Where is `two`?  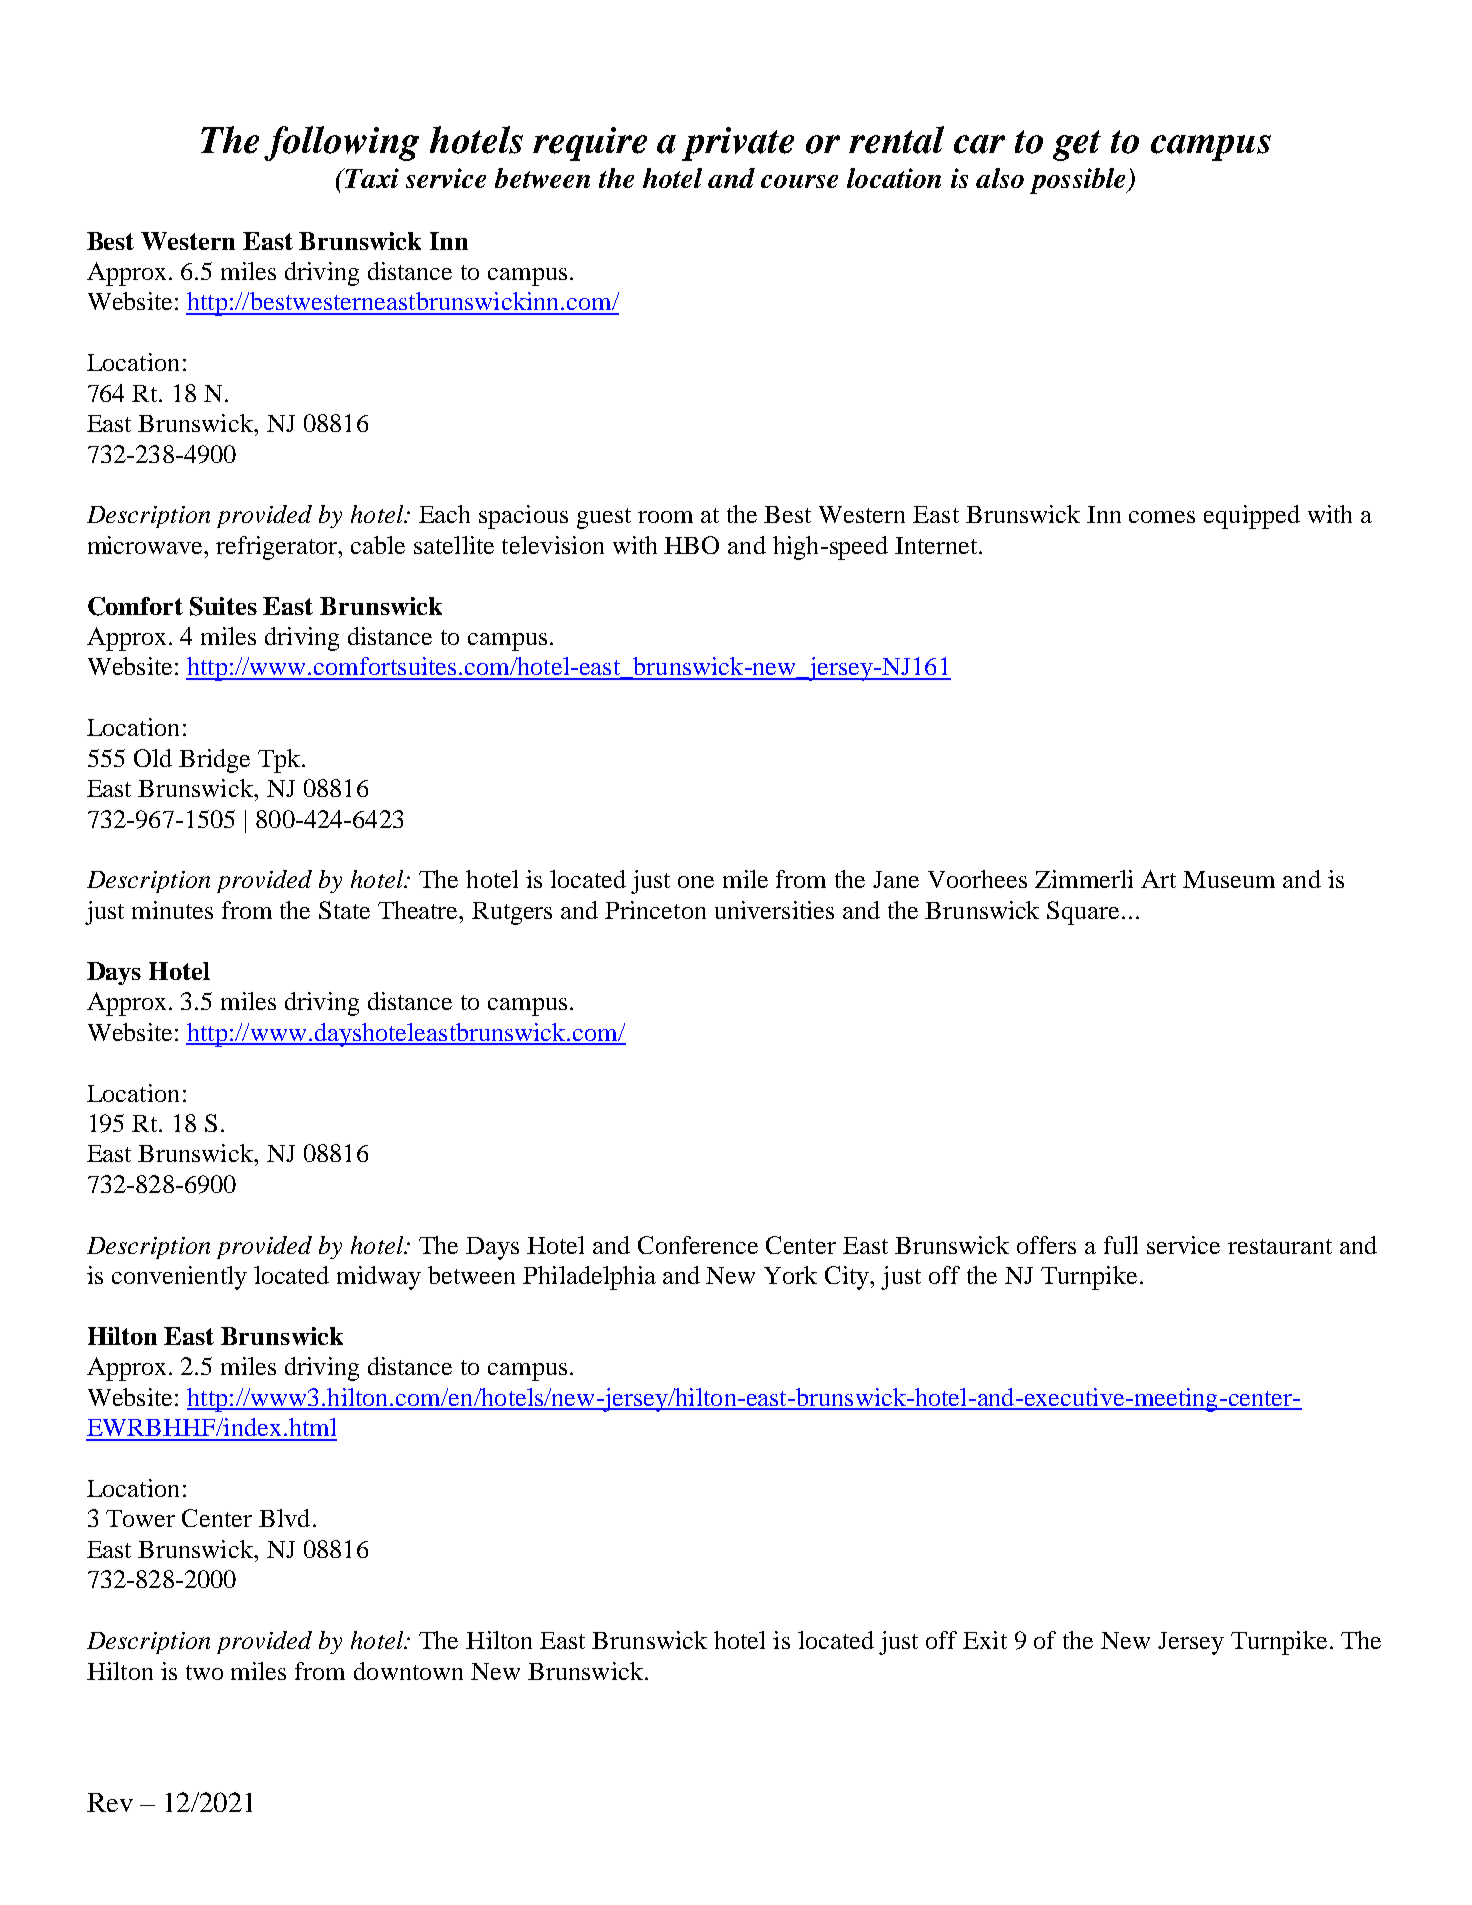 two is located at coordinates (204, 1672).
